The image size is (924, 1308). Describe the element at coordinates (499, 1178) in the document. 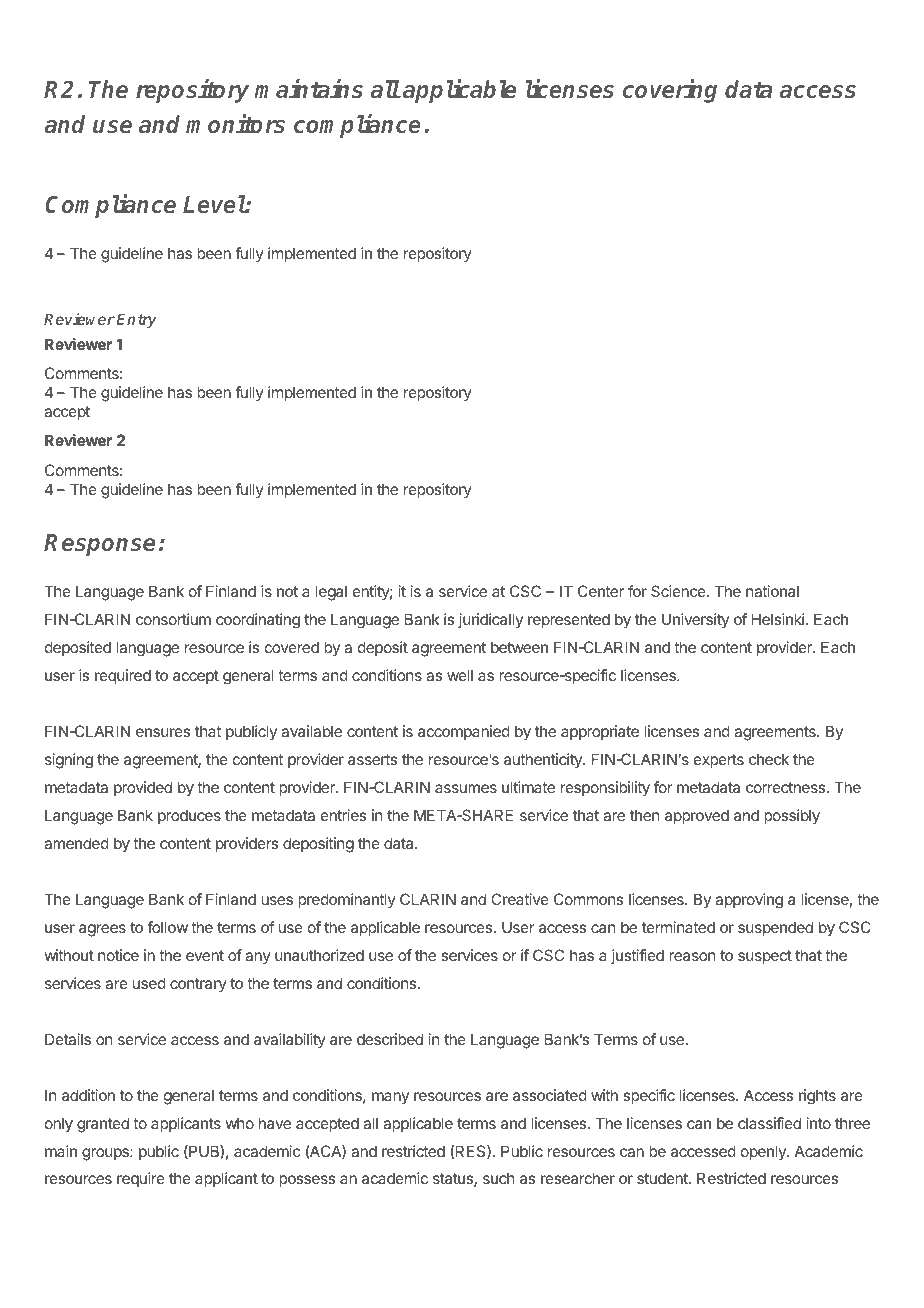

I see `such` at that location.
